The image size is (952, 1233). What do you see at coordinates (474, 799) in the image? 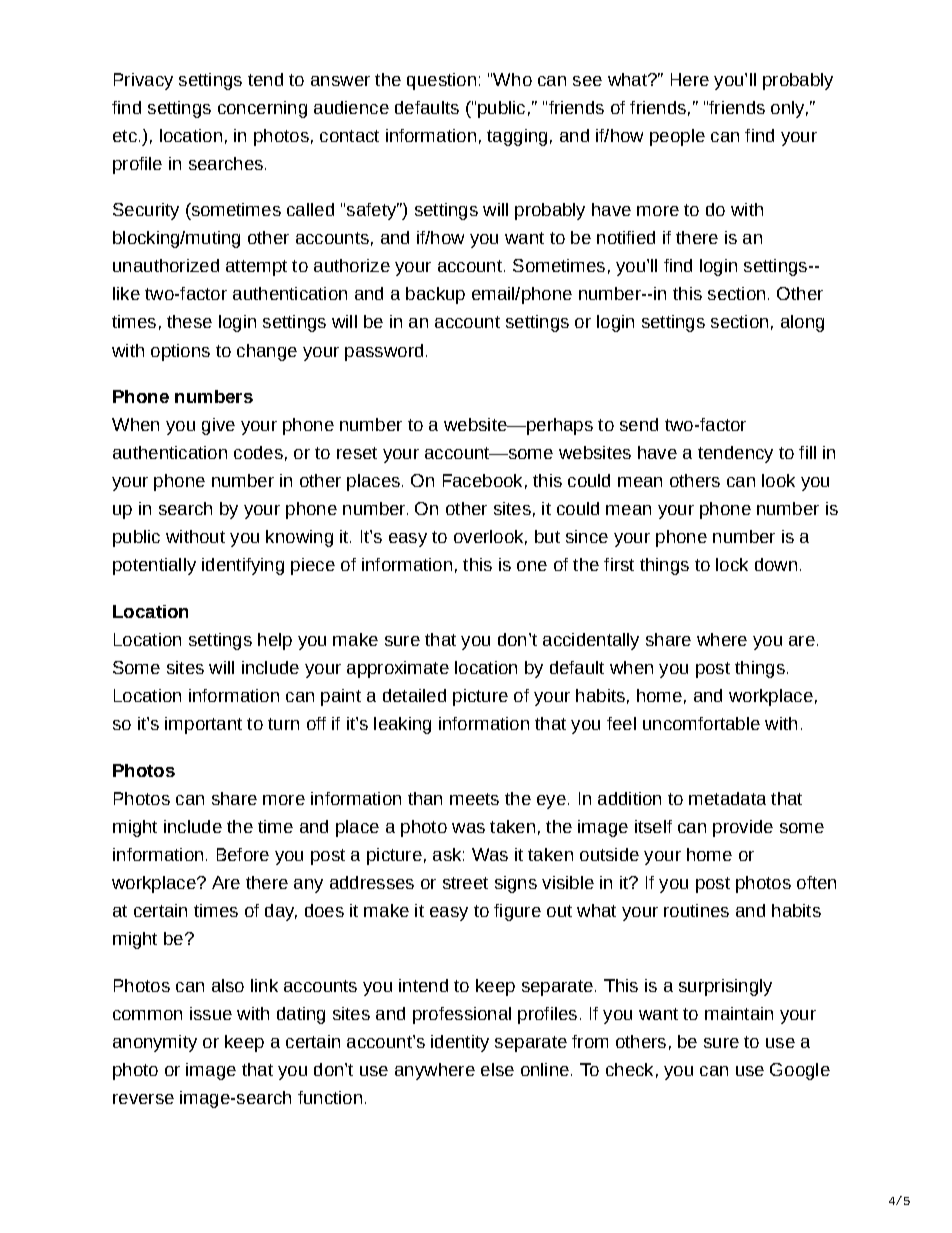
I see `meets` at bounding box center [474, 799].
